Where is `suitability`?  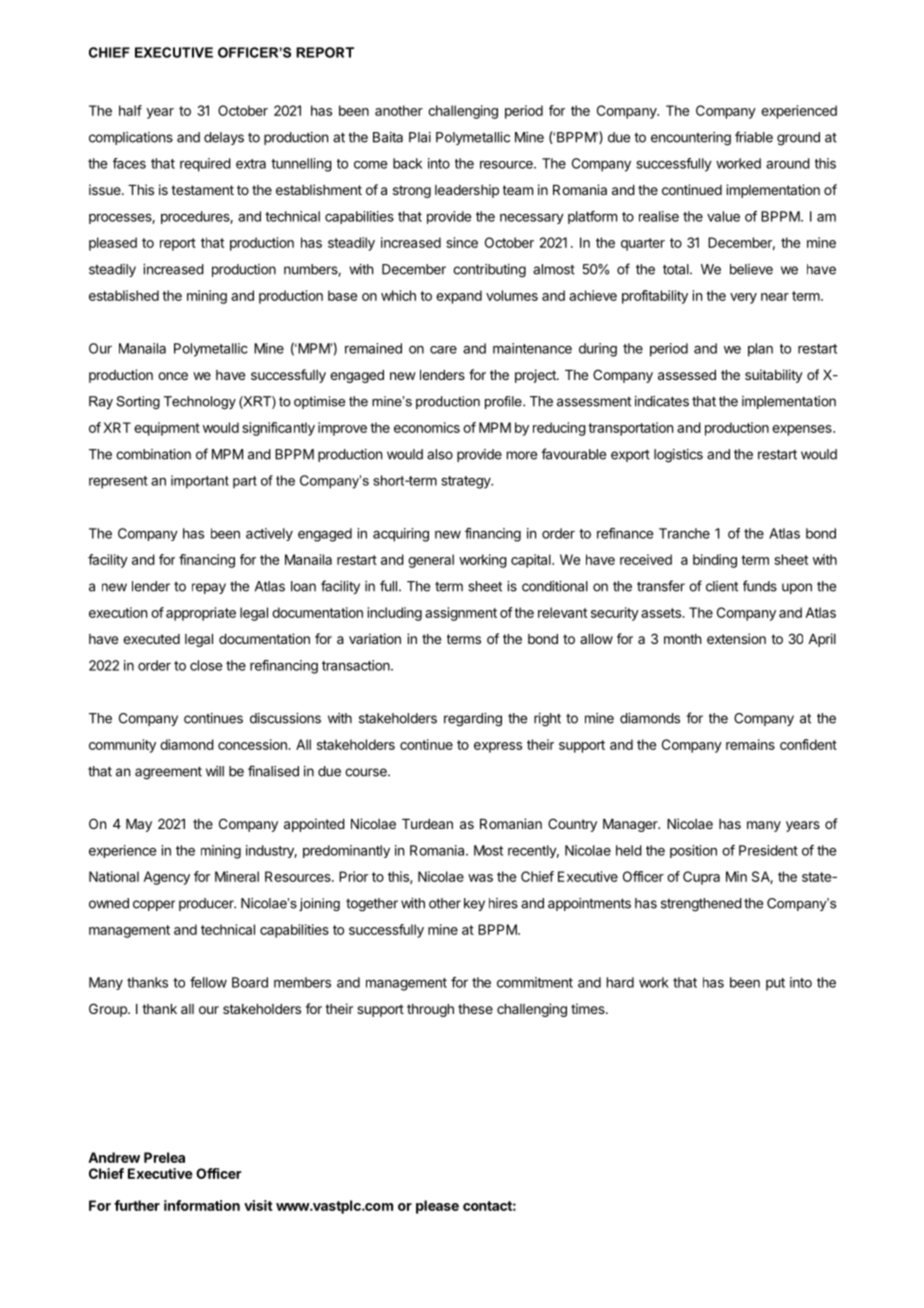 suitability is located at coordinates (774, 376).
